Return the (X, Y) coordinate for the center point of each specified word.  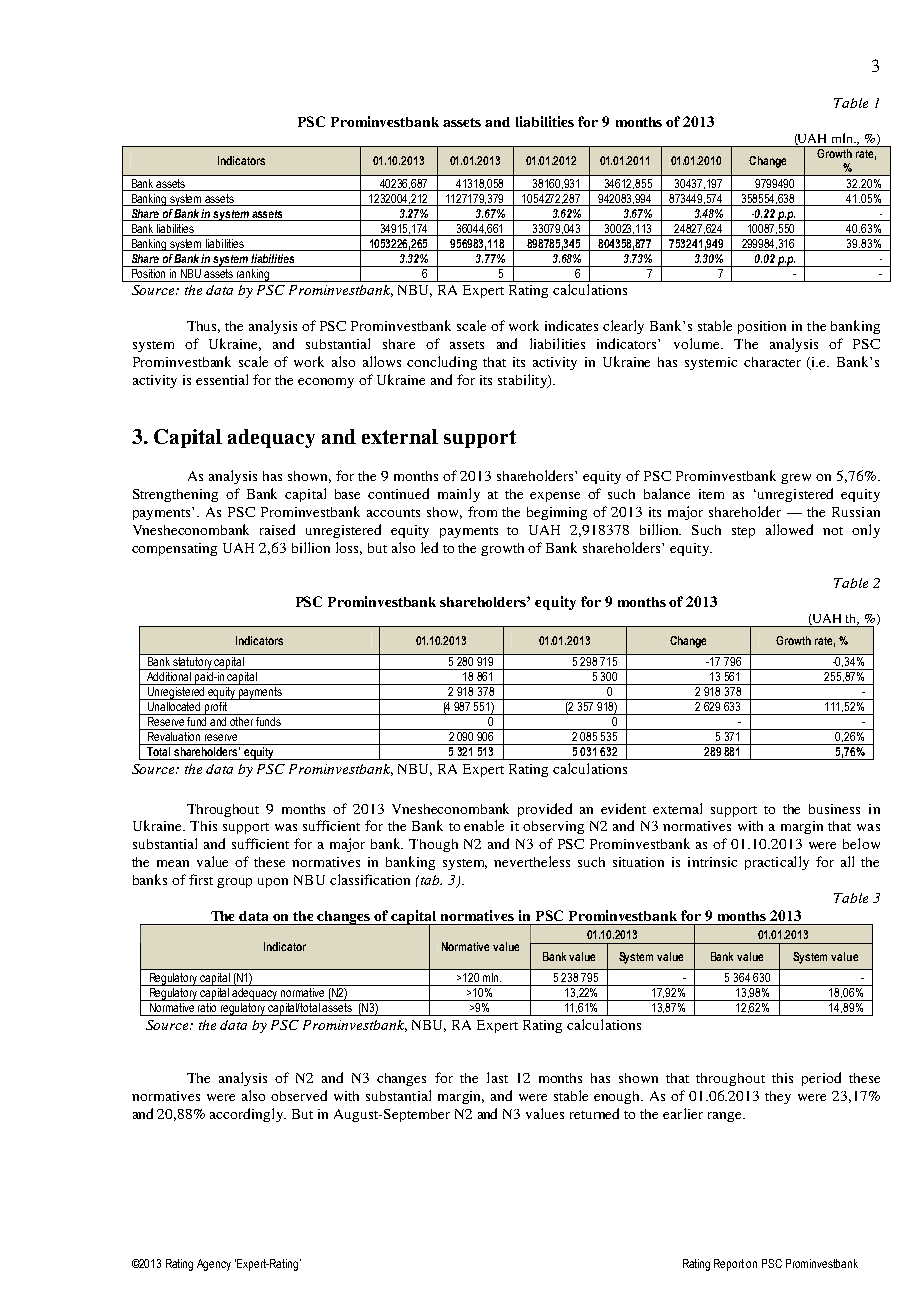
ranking (253, 274)
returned (594, 1113)
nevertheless (532, 861)
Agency (214, 1265)
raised (277, 529)
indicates (571, 325)
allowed (789, 529)
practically (777, 863)
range (726, 1117)
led (429, 547)
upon (273, 883)
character (772, 362)
